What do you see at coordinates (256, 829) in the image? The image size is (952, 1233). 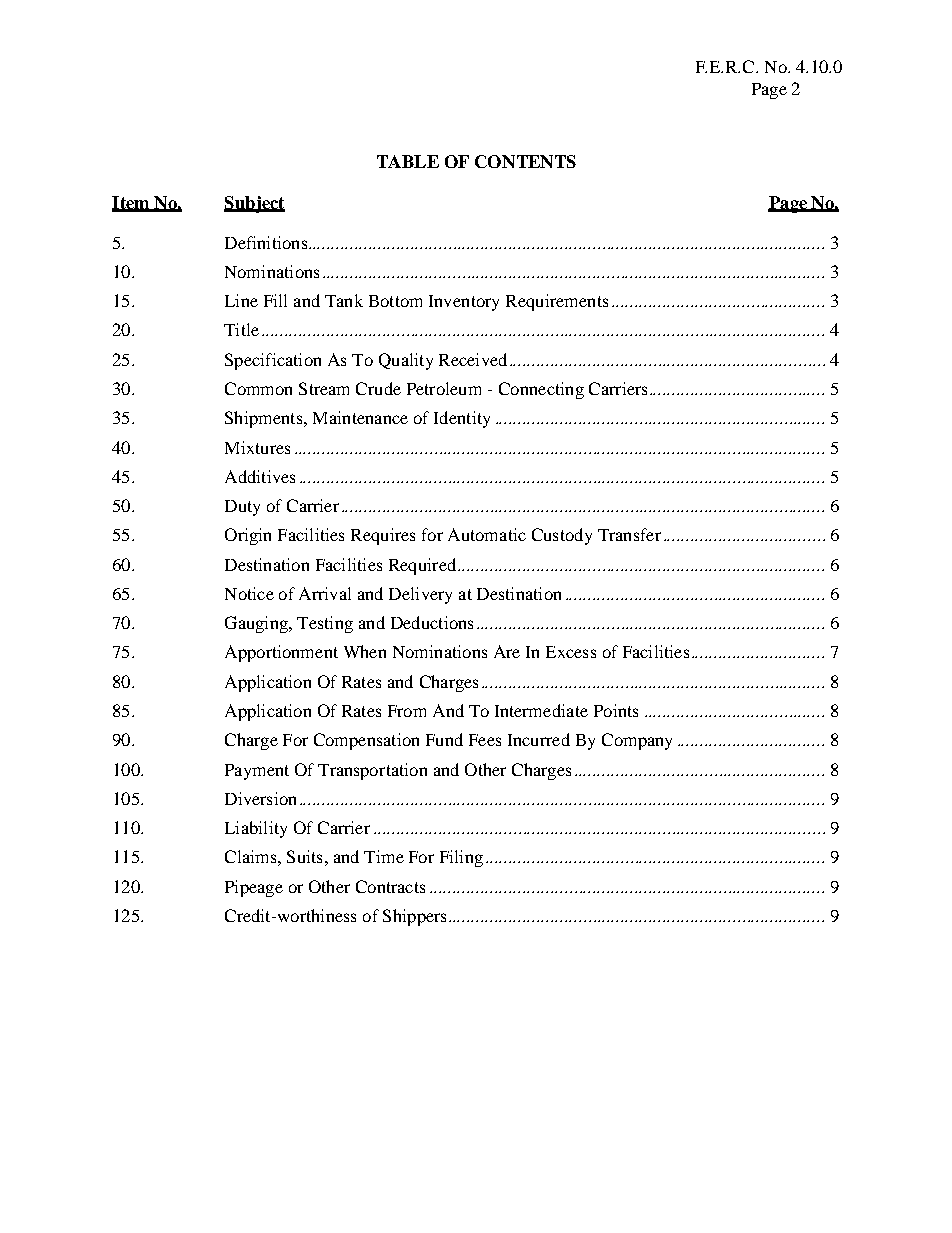 I see `Liability` at bounding box center [256, 829].
